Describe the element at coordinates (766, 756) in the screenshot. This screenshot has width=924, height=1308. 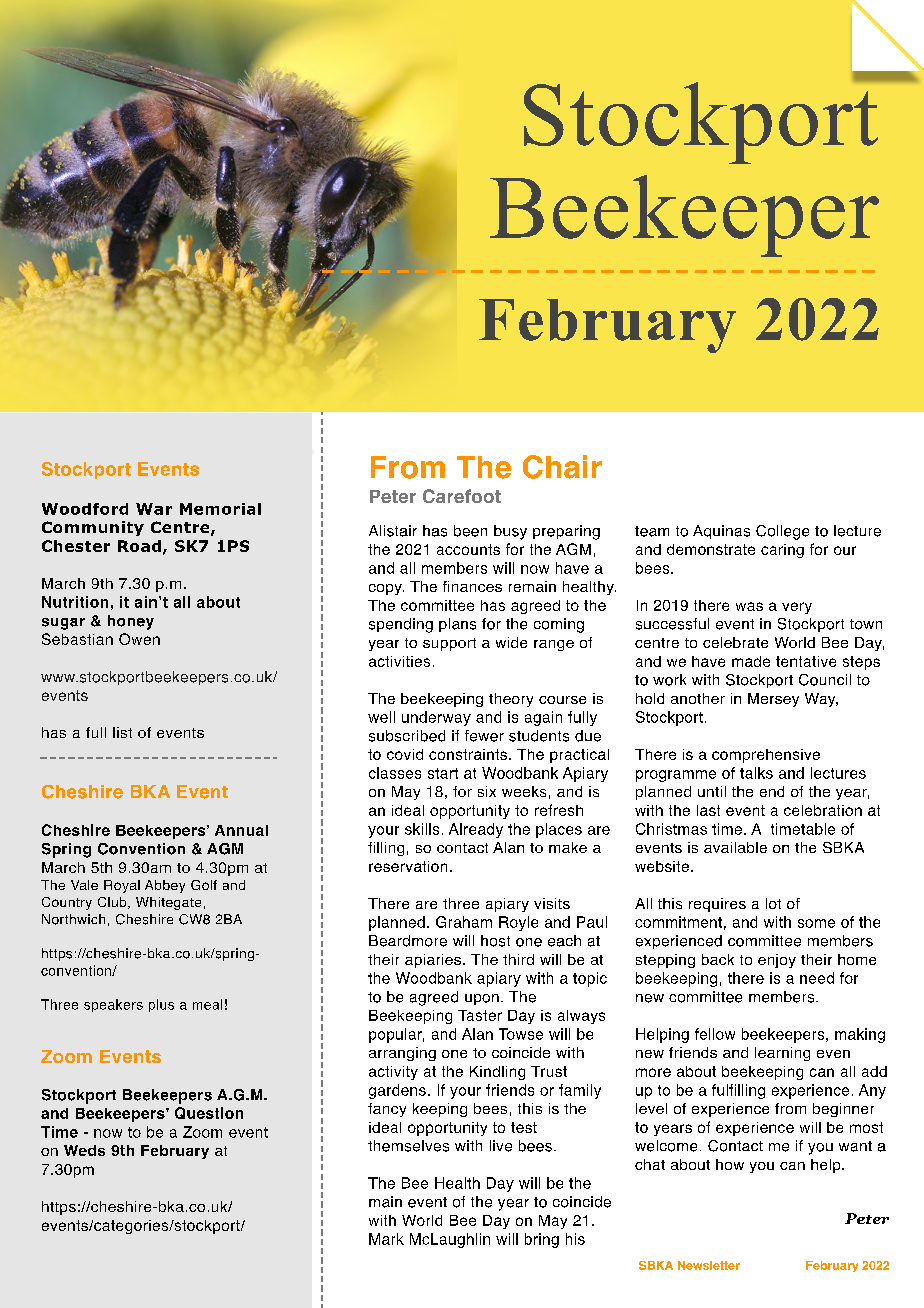
I see `comprehensive` at that location.
